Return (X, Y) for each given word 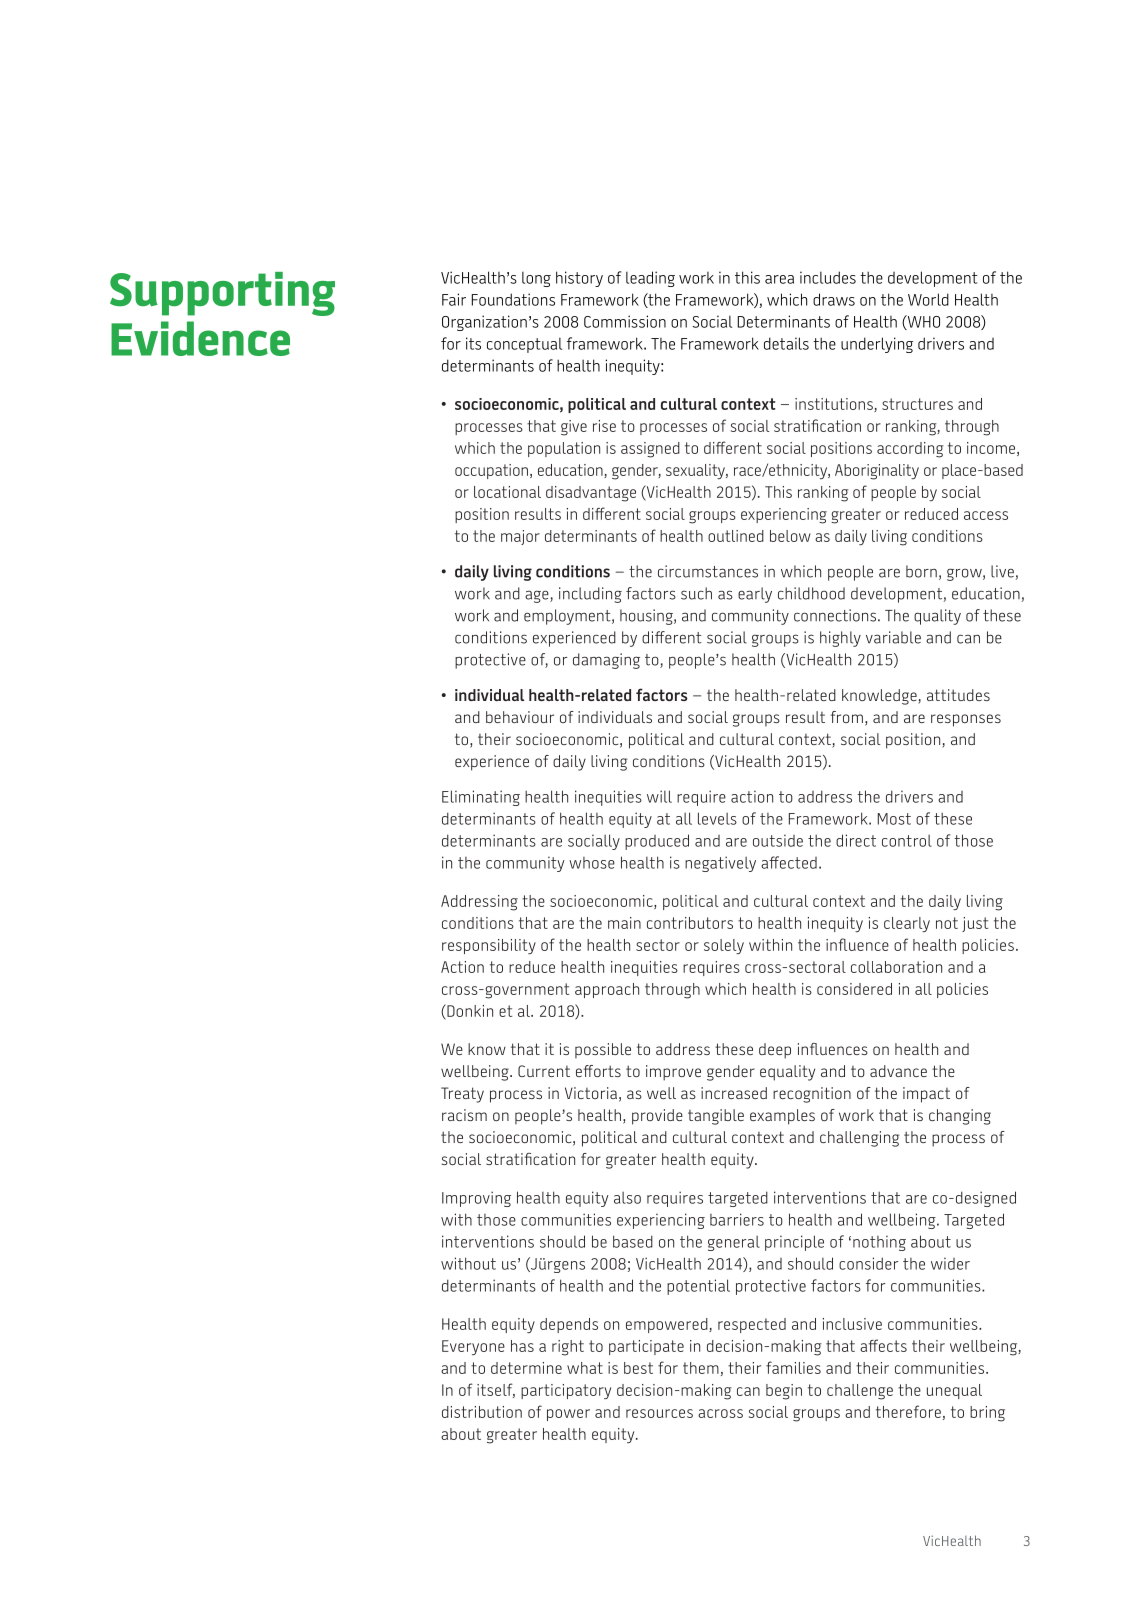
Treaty (462, 1095)
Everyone (473, 1347)
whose (592, 863)
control (907, 841)
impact (926, 1095)
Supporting (222, 294)
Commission (625, 321)
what (585, 1368)
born (921, 571)
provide (657, 1117)
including (590, 595)
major (520, 537)
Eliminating (481, 798)
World (928, 299)
